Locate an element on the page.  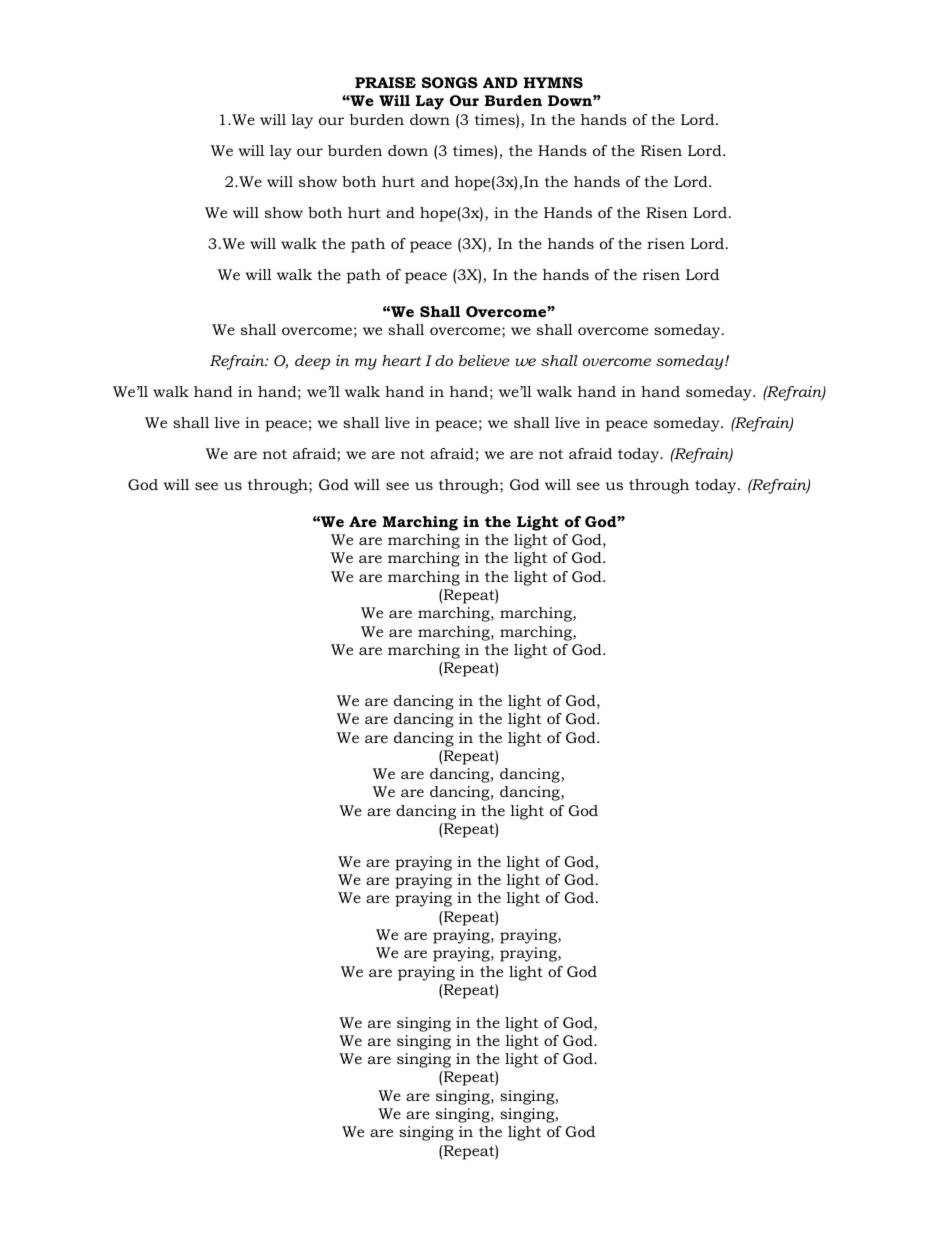
deep is located at coordinates (312, 362).
